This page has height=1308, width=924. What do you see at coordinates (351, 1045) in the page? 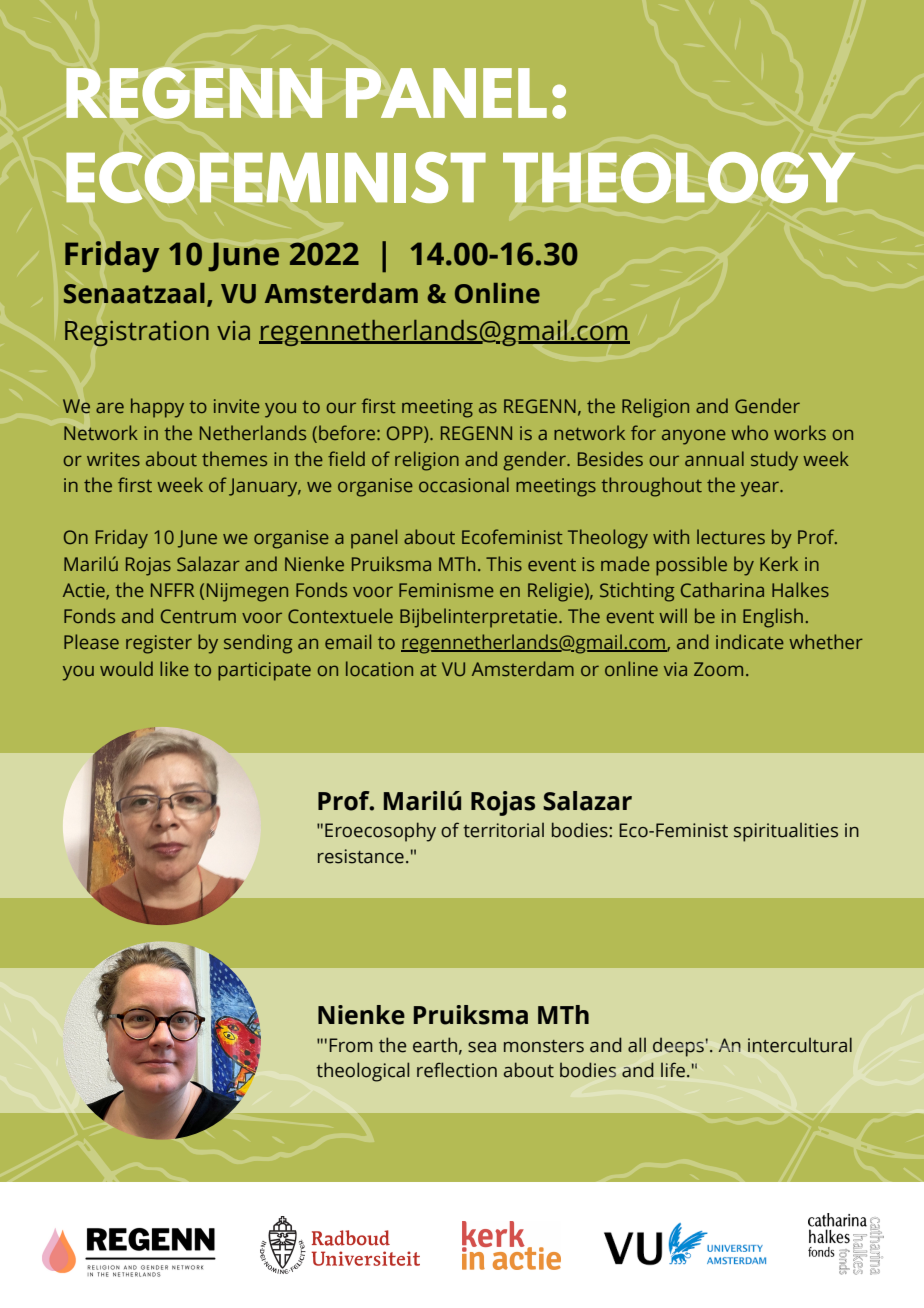
I see `From` at bounding box center [351, 1045].
